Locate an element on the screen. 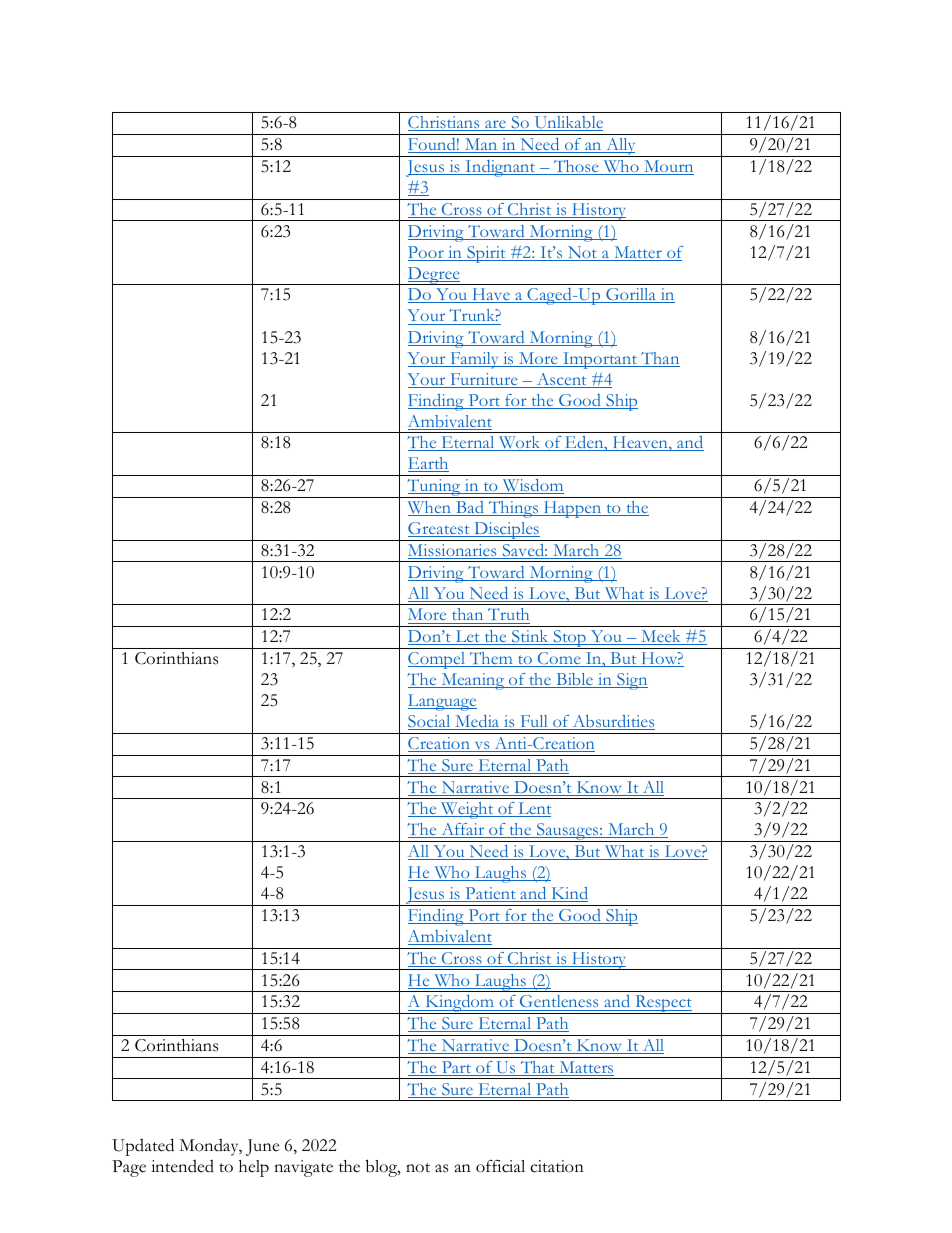 The width and height of the screenshot is (952, 1233). Social is located at coordinates (430, 722).
